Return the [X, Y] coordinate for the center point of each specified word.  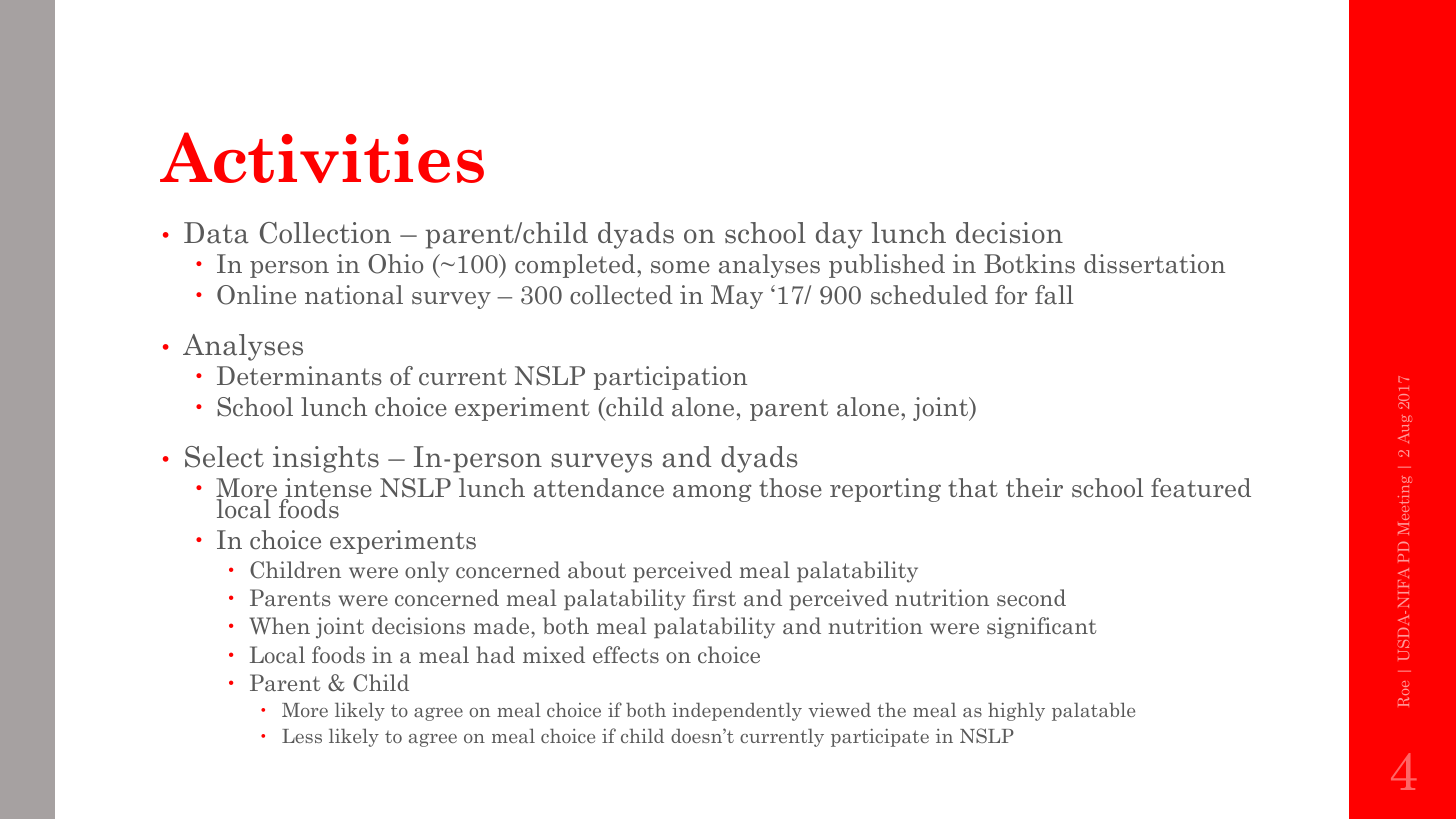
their [1034, 488]
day [839, 235]
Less [302, 736]
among [712, 493]
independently [737, 711]
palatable [1093, 711]
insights [326, 459]
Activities [322, 157]
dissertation [1154, 264]
